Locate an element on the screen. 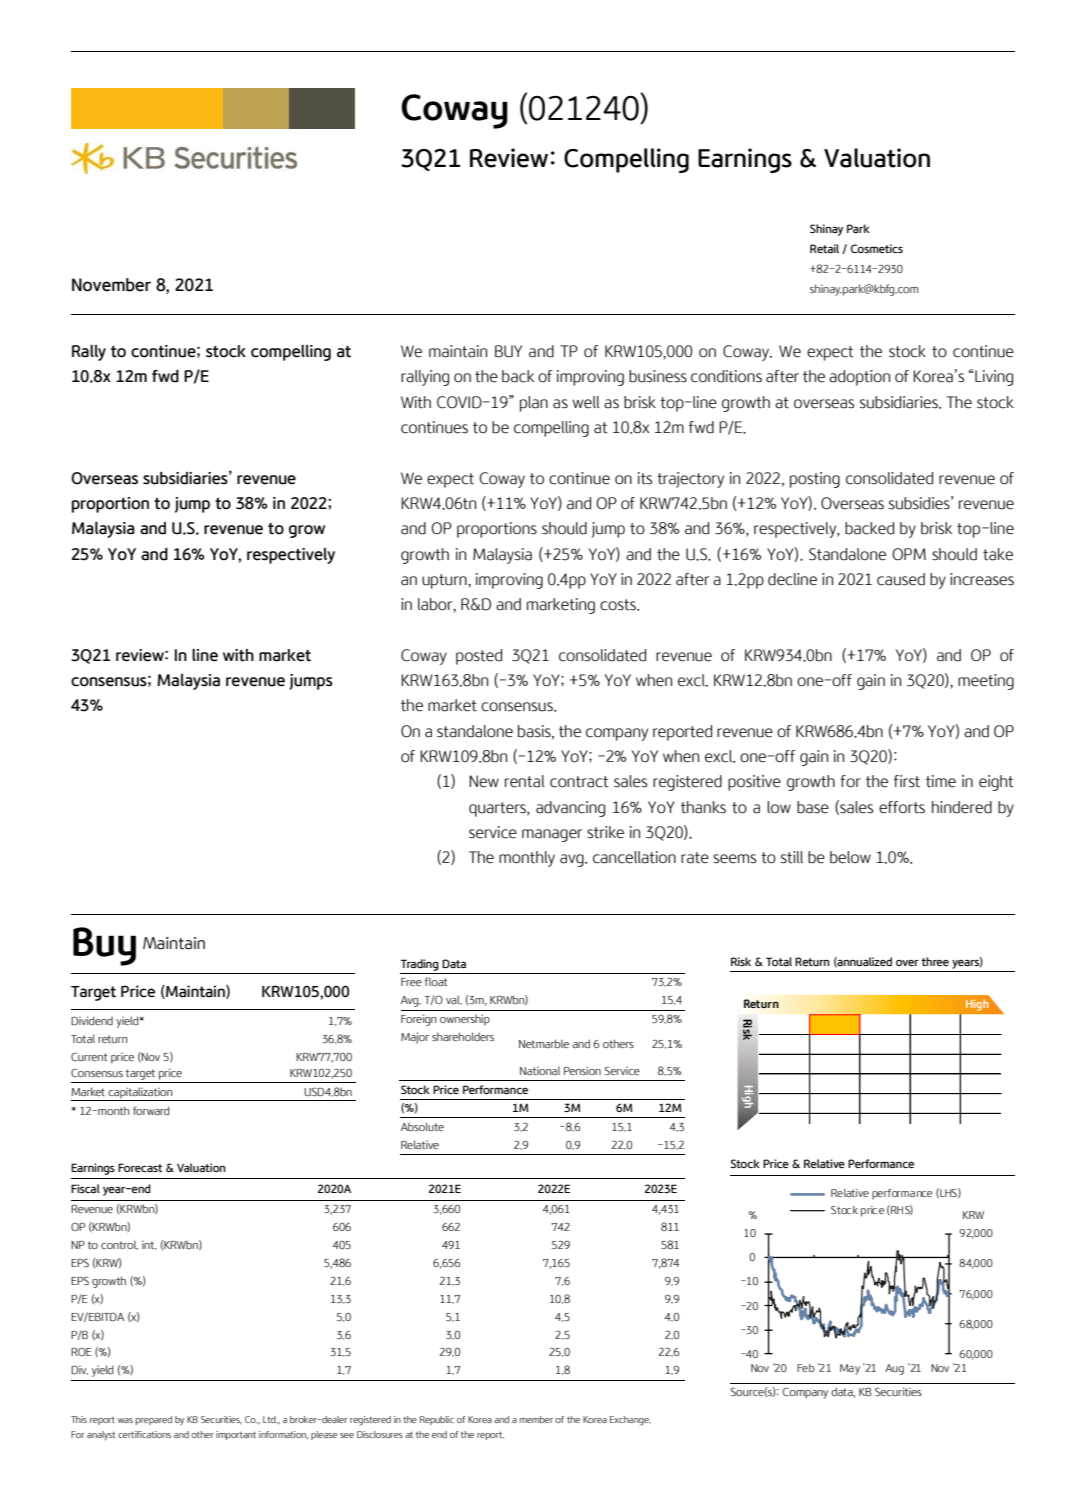 The height and width of the screenshot is (1507, 1065). upturn is located at coordinates (445, 581).
